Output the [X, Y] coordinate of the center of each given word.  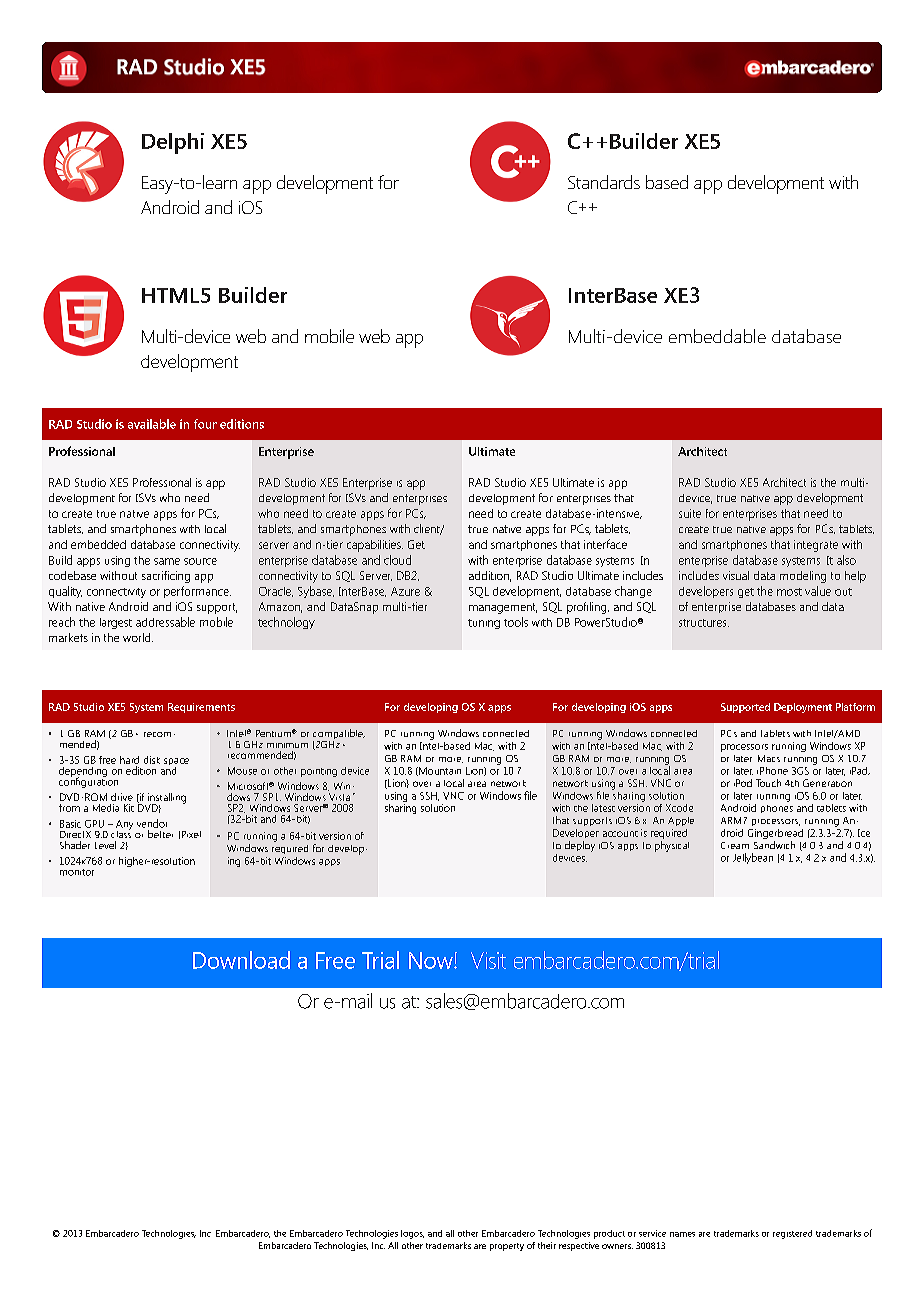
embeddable [717, 336]
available [152, 424]
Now [432, 960]
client [428, 529]
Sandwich [774, 845]
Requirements [201, 708]
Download [241, 960]
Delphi [173, 143]
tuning [484, 624]
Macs [769, 758]
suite [690, 513]
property [507, 1247]
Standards [604, 182]
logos [412, 1234]
